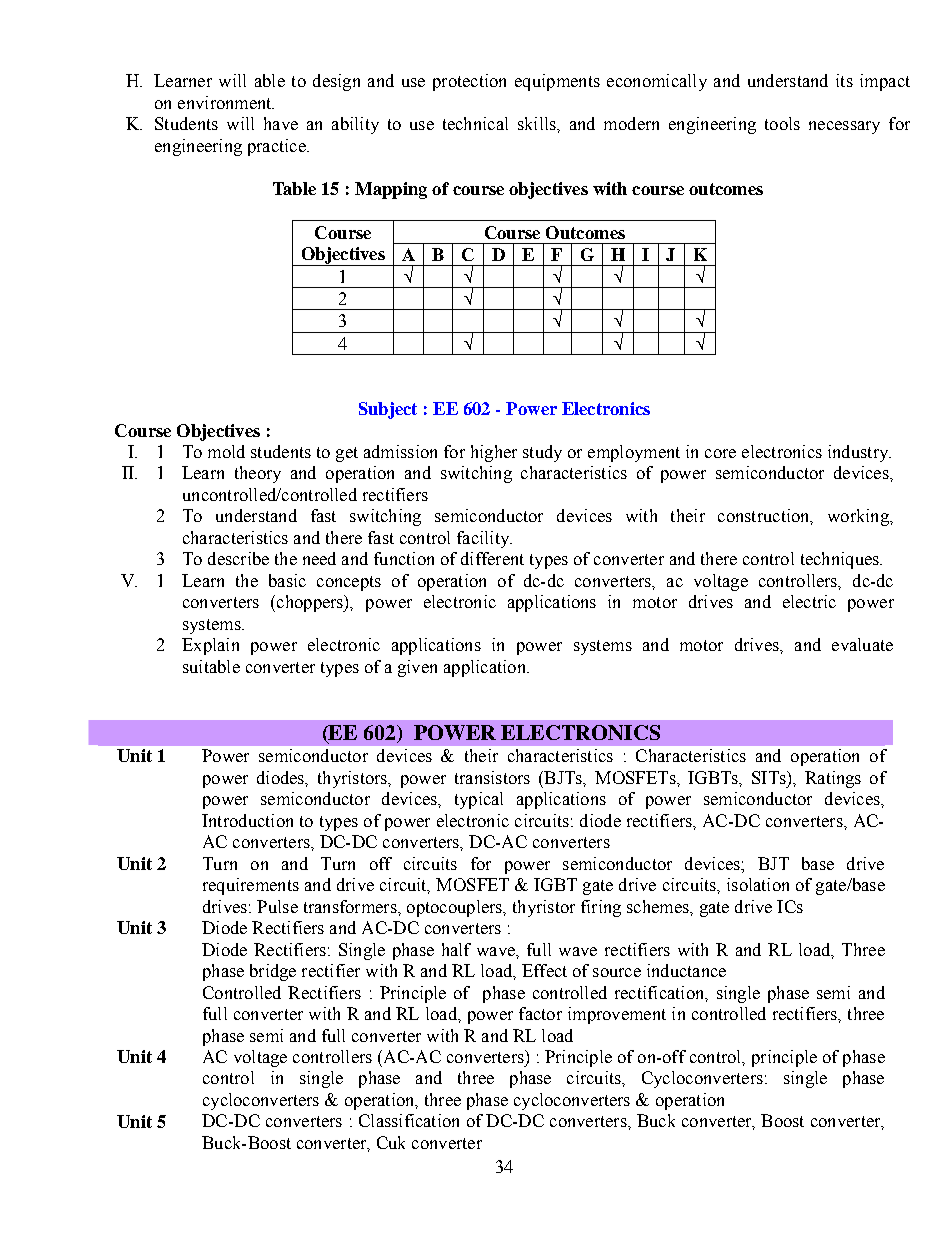 This screenshot has height=1233, width=952. I want to click on study, so click(542, 453).
